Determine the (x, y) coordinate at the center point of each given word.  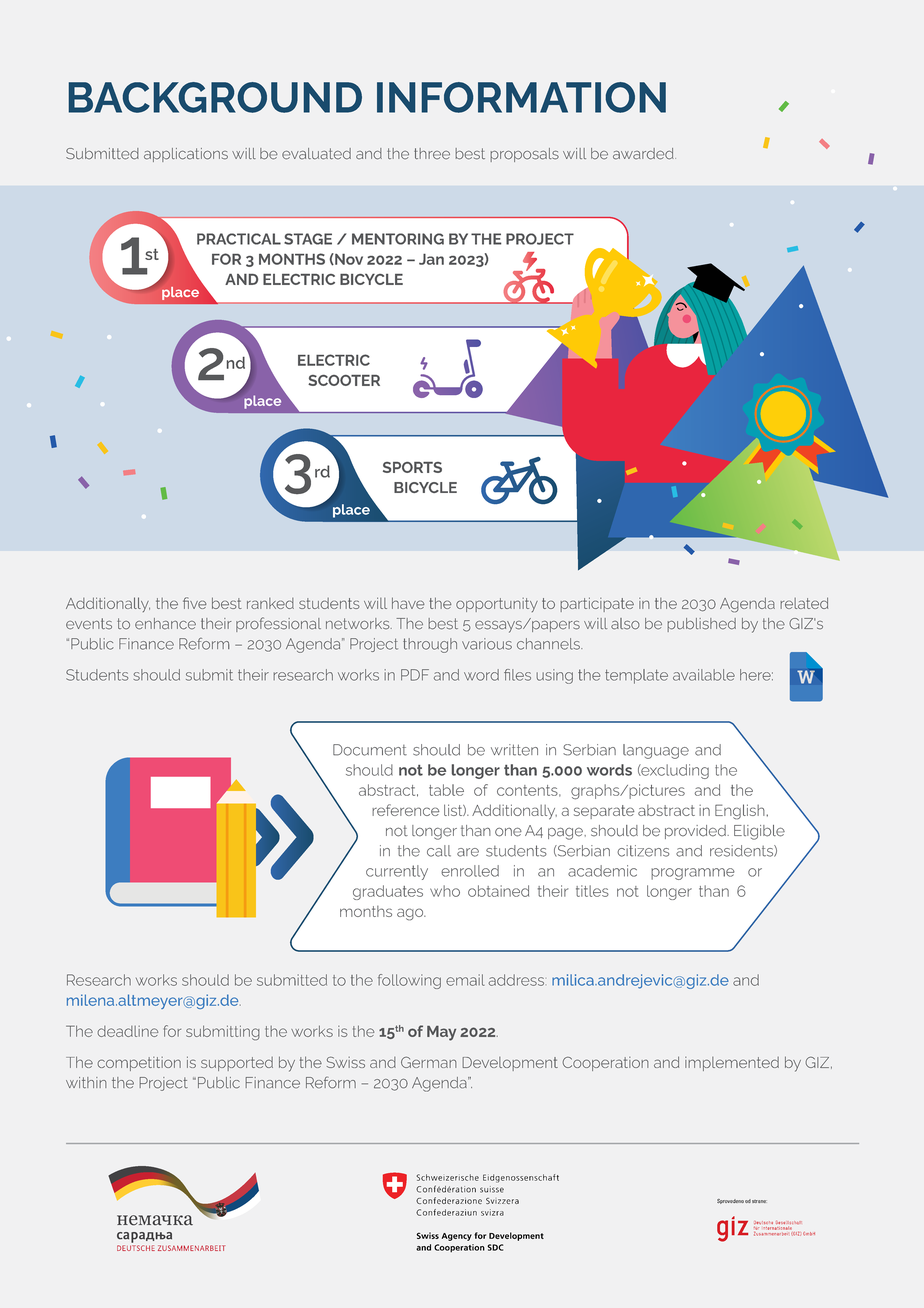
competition (139, 1064)
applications (186, 155)
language (656, 751)
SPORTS (412, 467)
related (804, 603)
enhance (165, 624)
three (432, 154)
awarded (644, 154)
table (446, 790)
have (408, 603)
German (429, 1062)
